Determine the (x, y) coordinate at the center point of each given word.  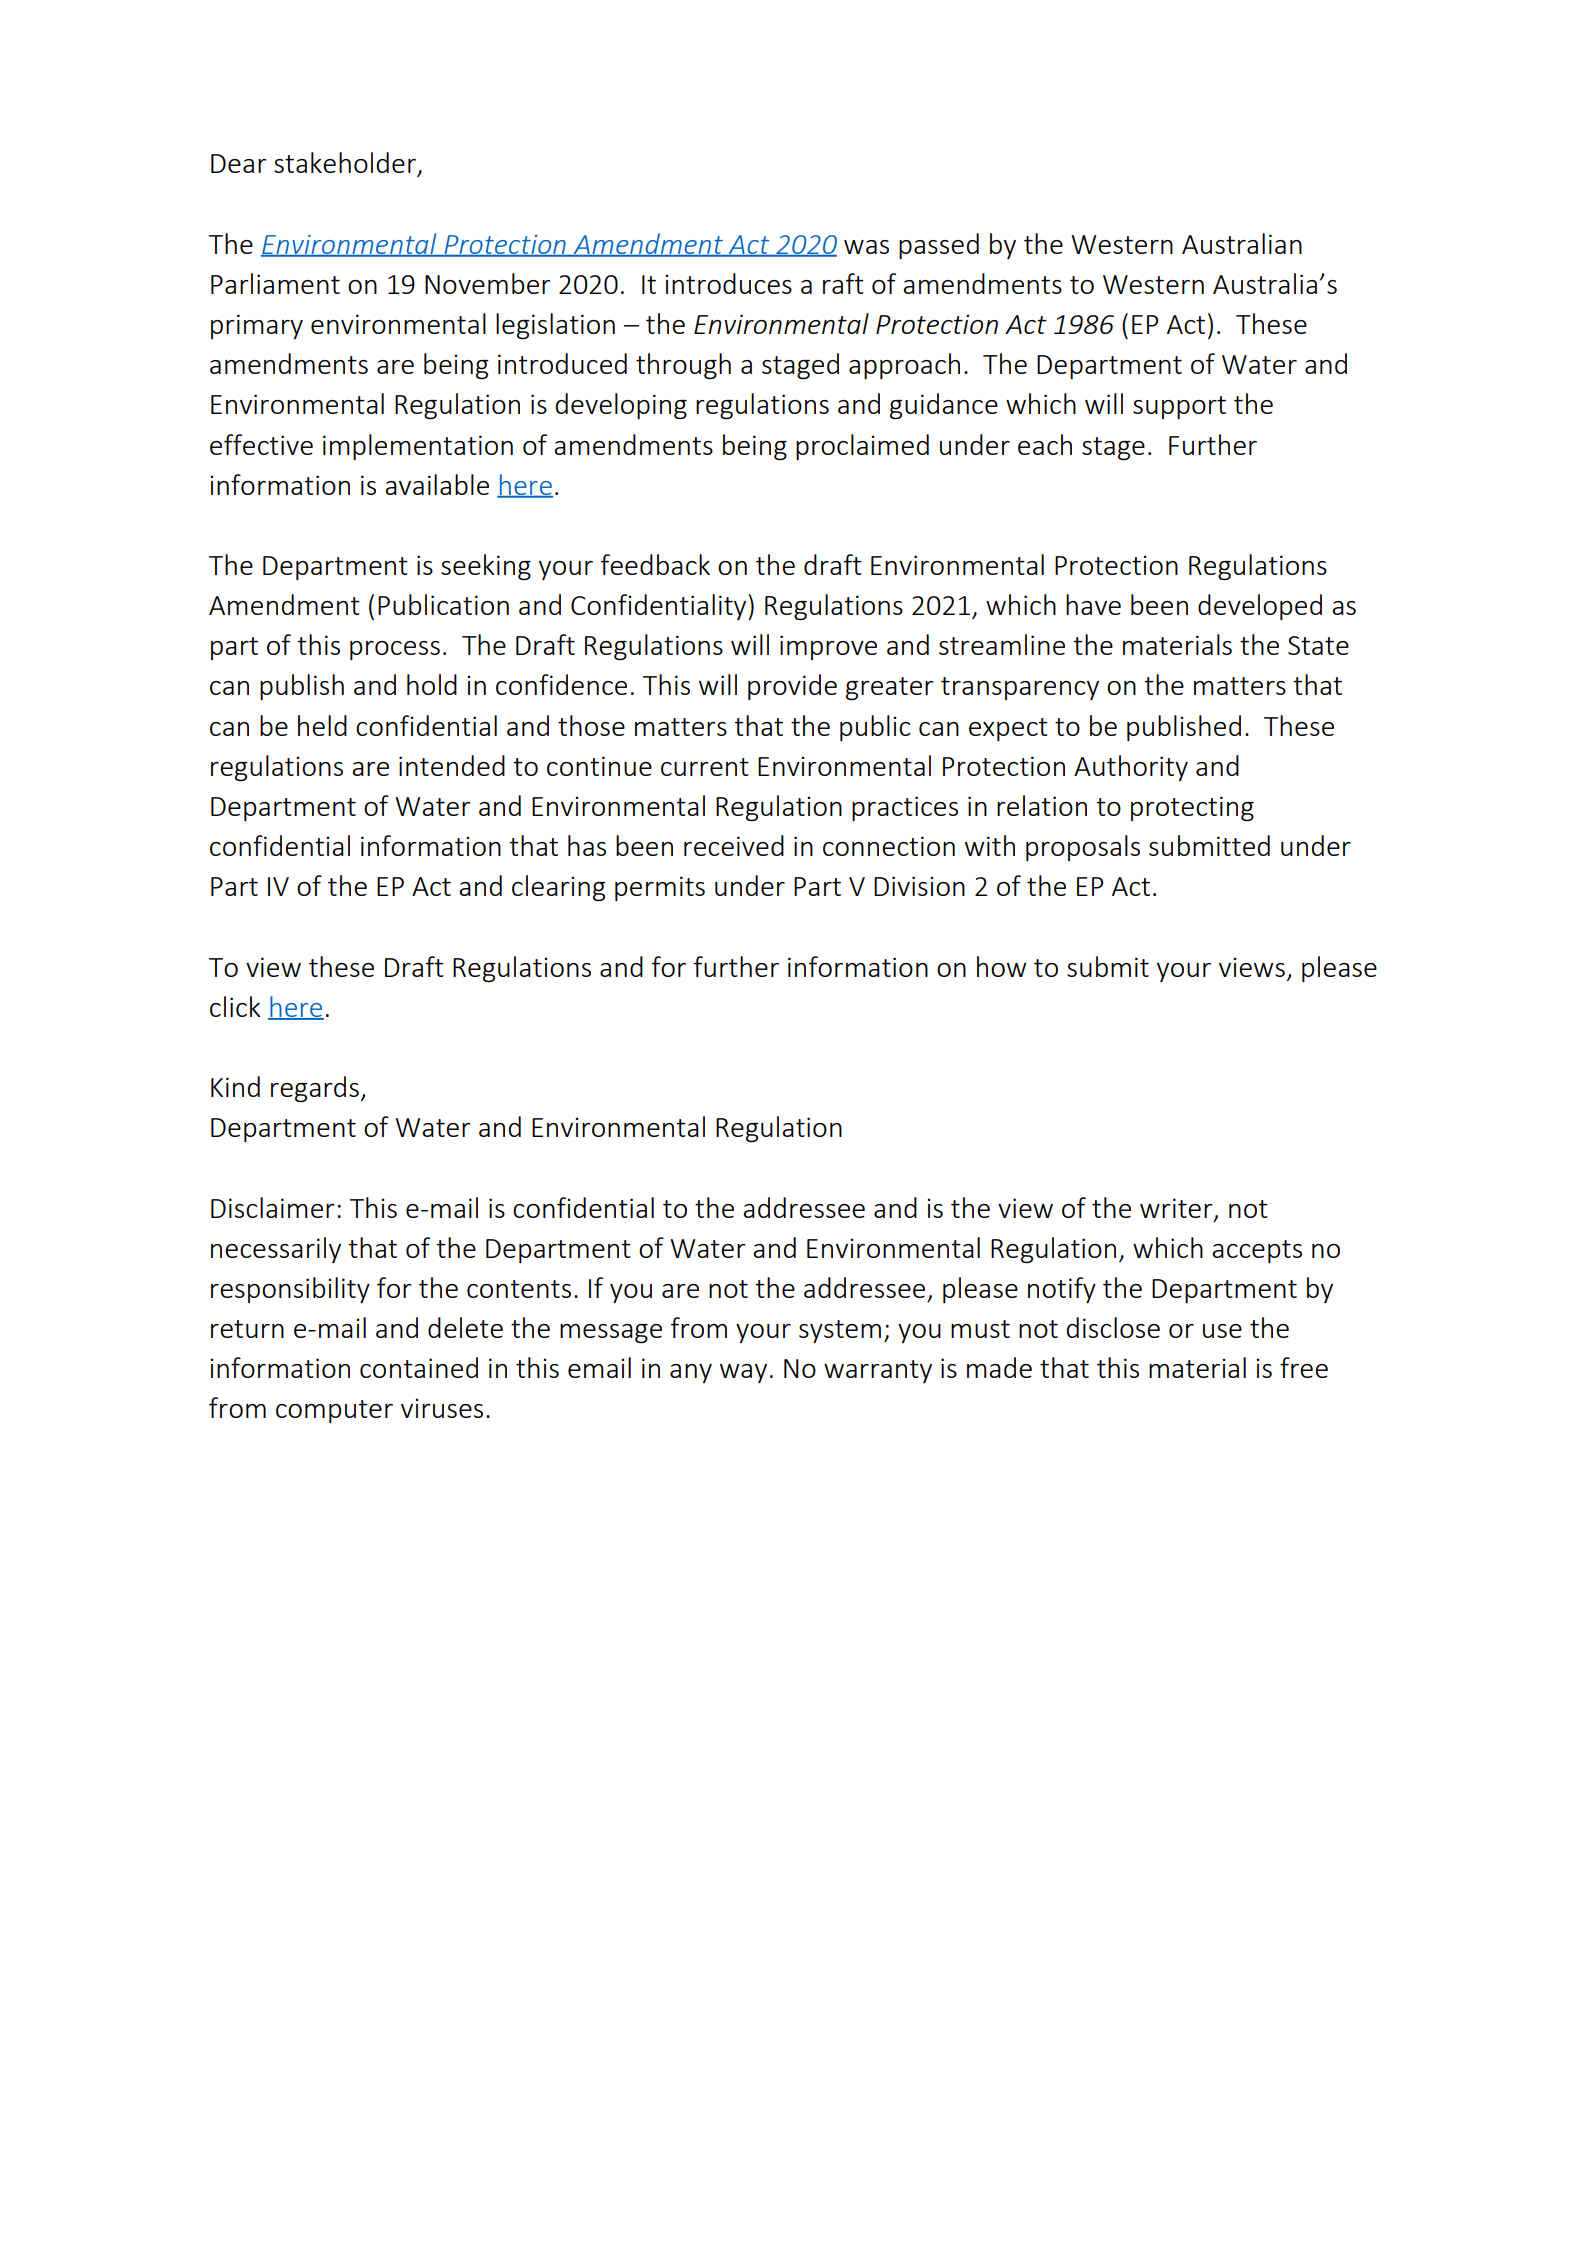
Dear (239, 163)
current (705, 767)
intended (452, 765)
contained (419, 1367)
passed (939, 246)
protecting (1192, 808)
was (866, 247)
